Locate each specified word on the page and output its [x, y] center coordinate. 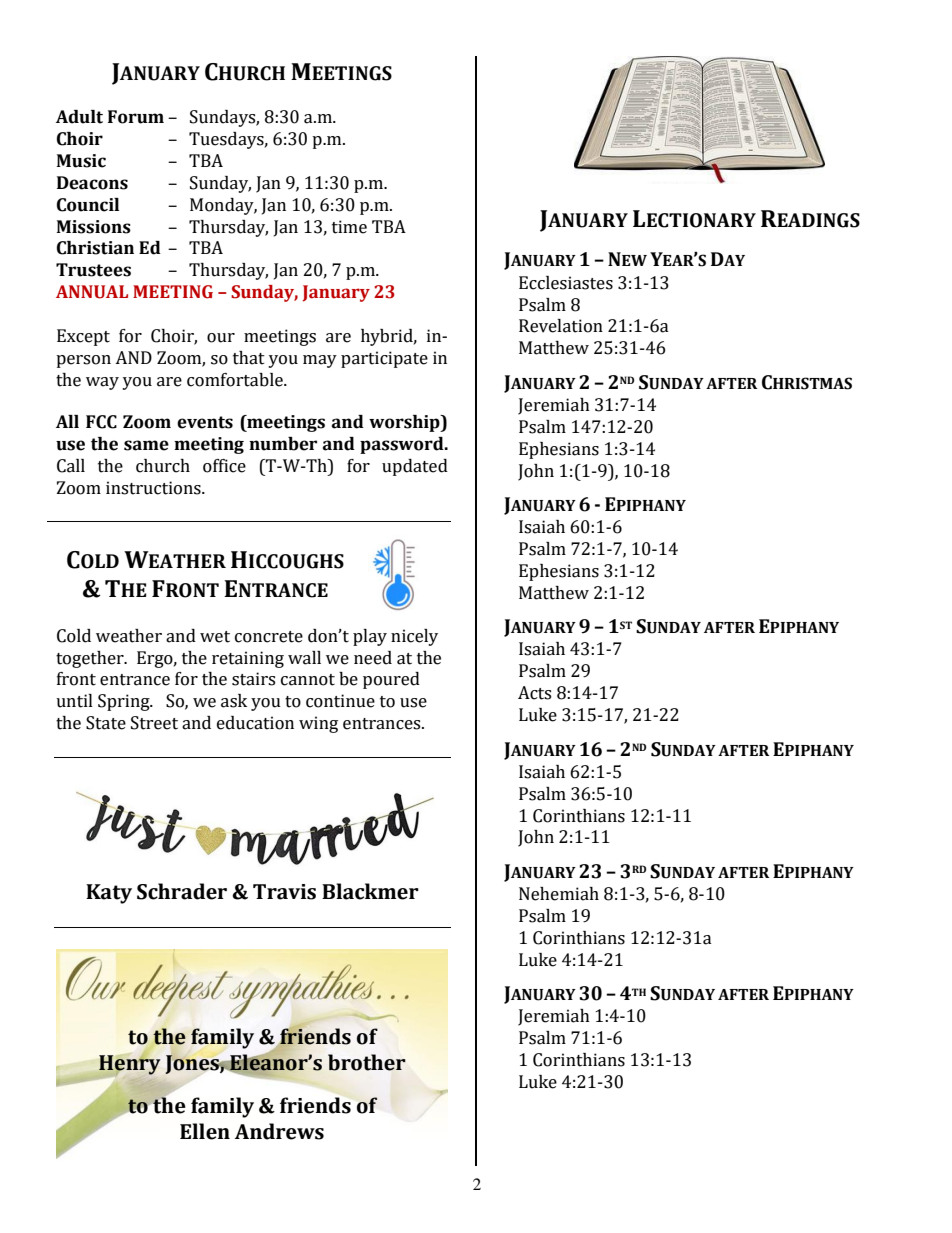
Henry [129, 1065]
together [91, 659]
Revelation [561, 326]
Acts [534, 693]
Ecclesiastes [566, 283]
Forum [136, 117]
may [320, 361]
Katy [109, 894]
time [349, 227]
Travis [284, 892]
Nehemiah [559, 894]
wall [304, 658]
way [102, 383]
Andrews [279, 1131]
